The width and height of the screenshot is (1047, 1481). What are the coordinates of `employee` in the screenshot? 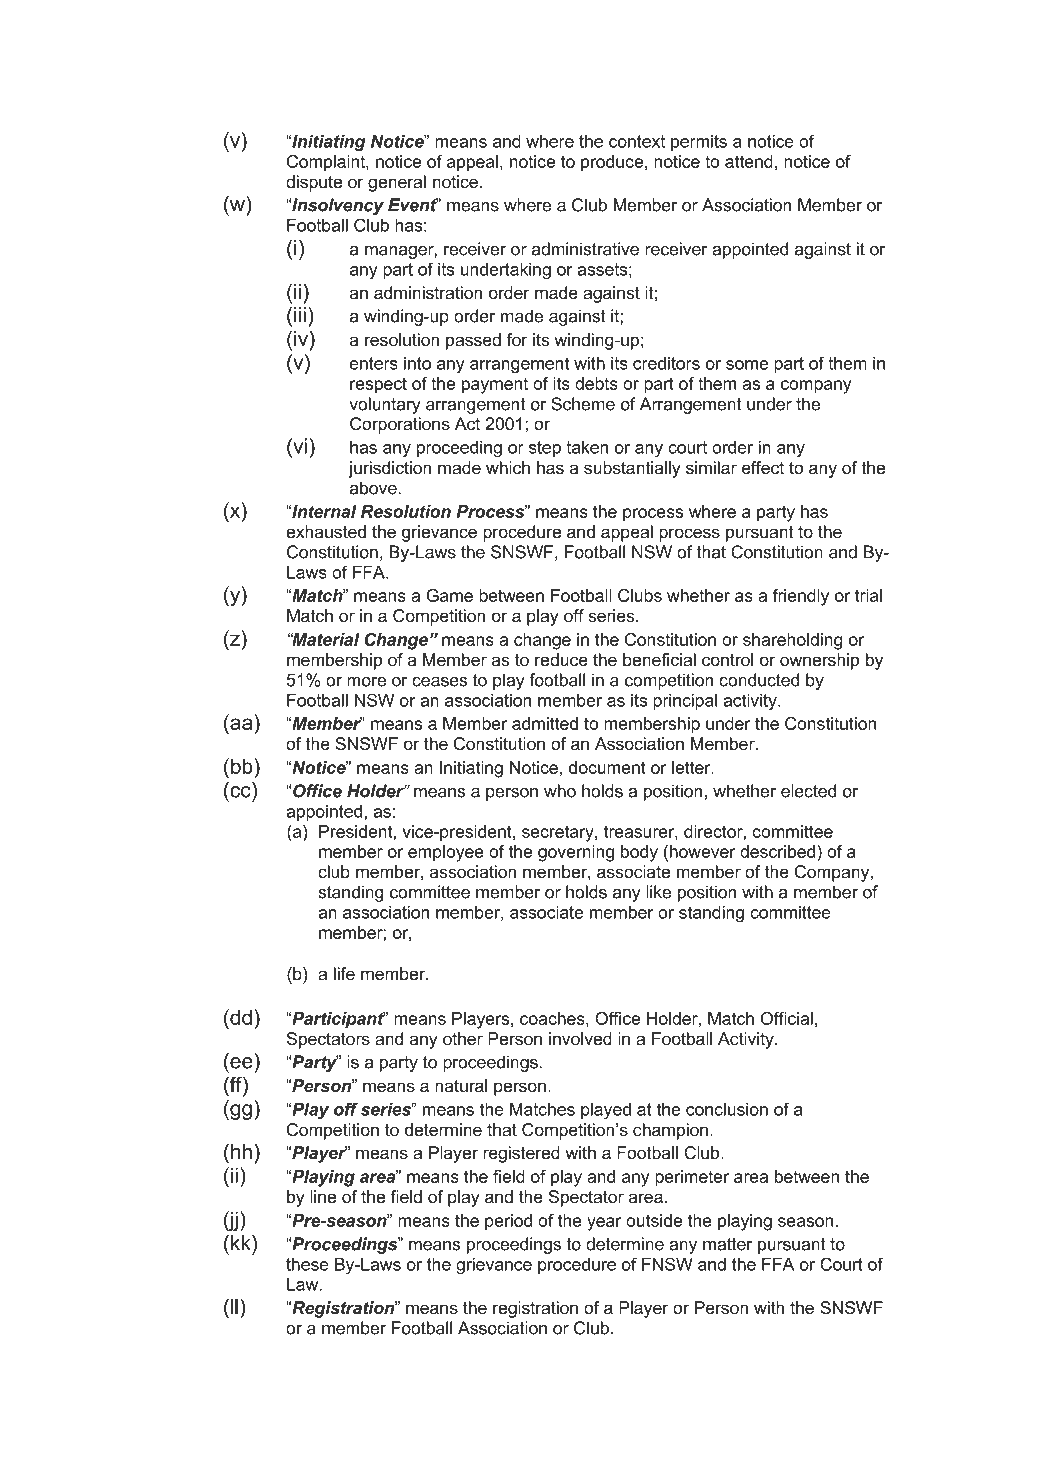 It's located at (446, 853).
